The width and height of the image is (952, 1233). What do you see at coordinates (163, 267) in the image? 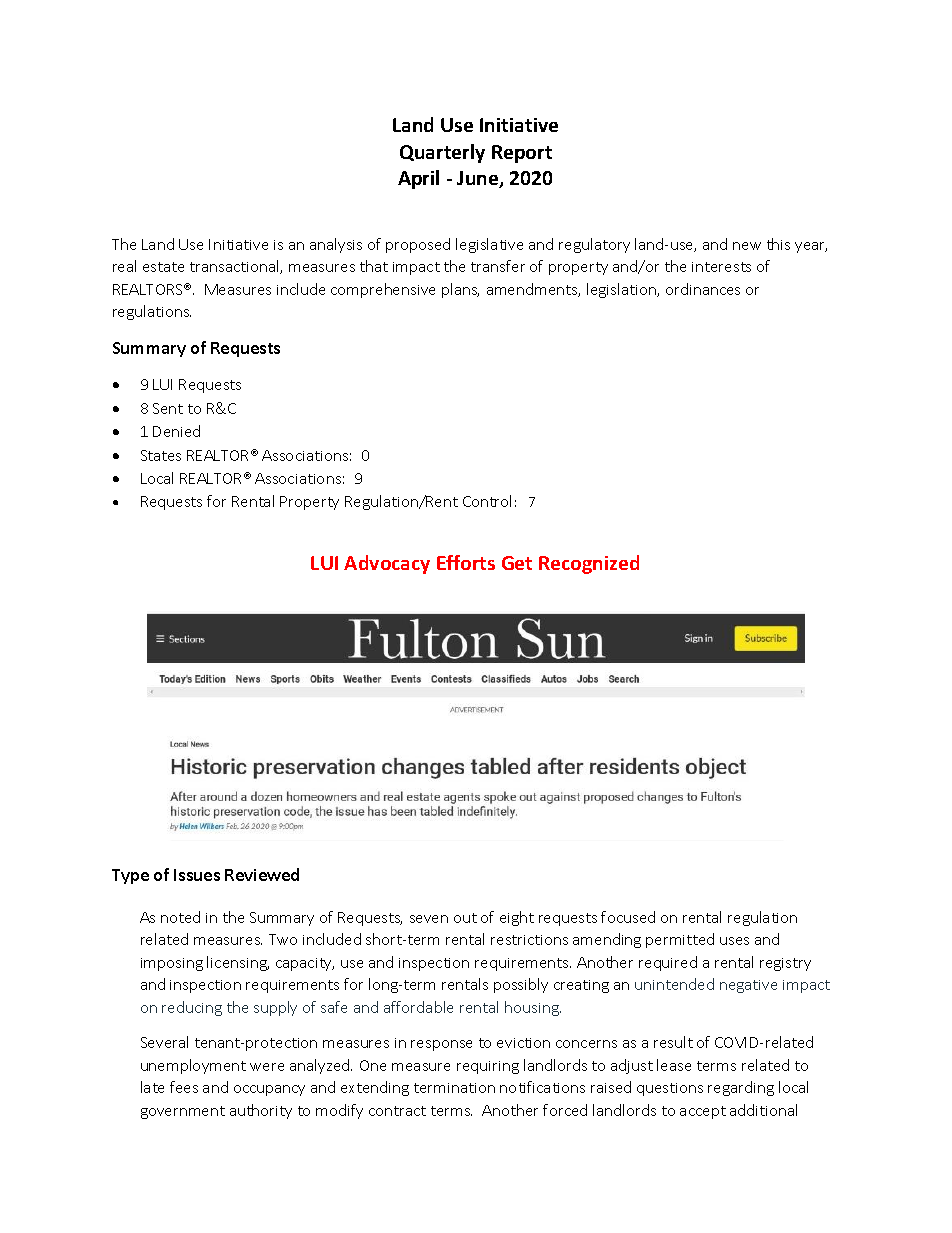
I see `estate` at bounding box center [163, 267].
